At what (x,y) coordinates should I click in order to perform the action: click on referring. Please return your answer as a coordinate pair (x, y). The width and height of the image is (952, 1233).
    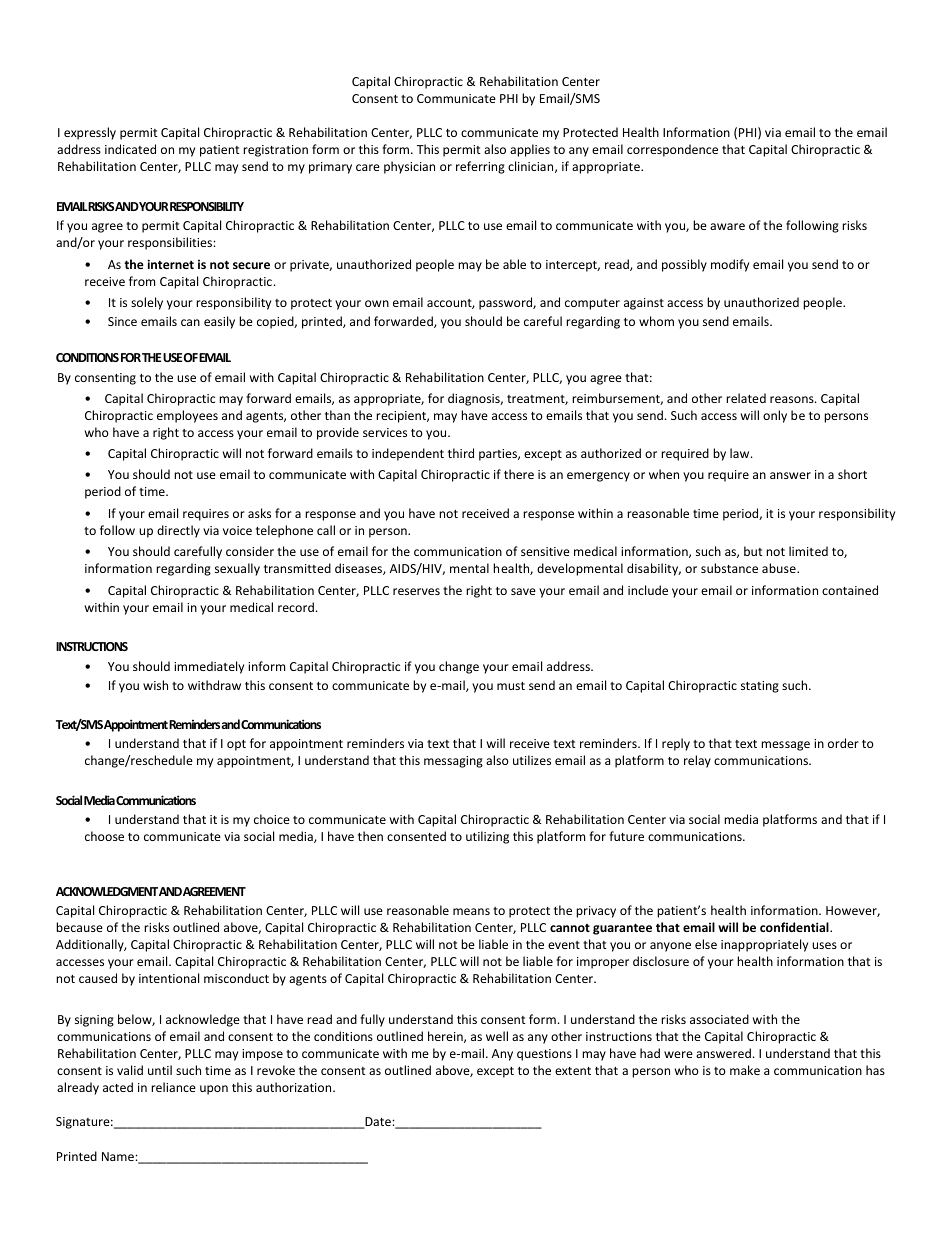
    Looking at the image, I should click on (480, 167).
